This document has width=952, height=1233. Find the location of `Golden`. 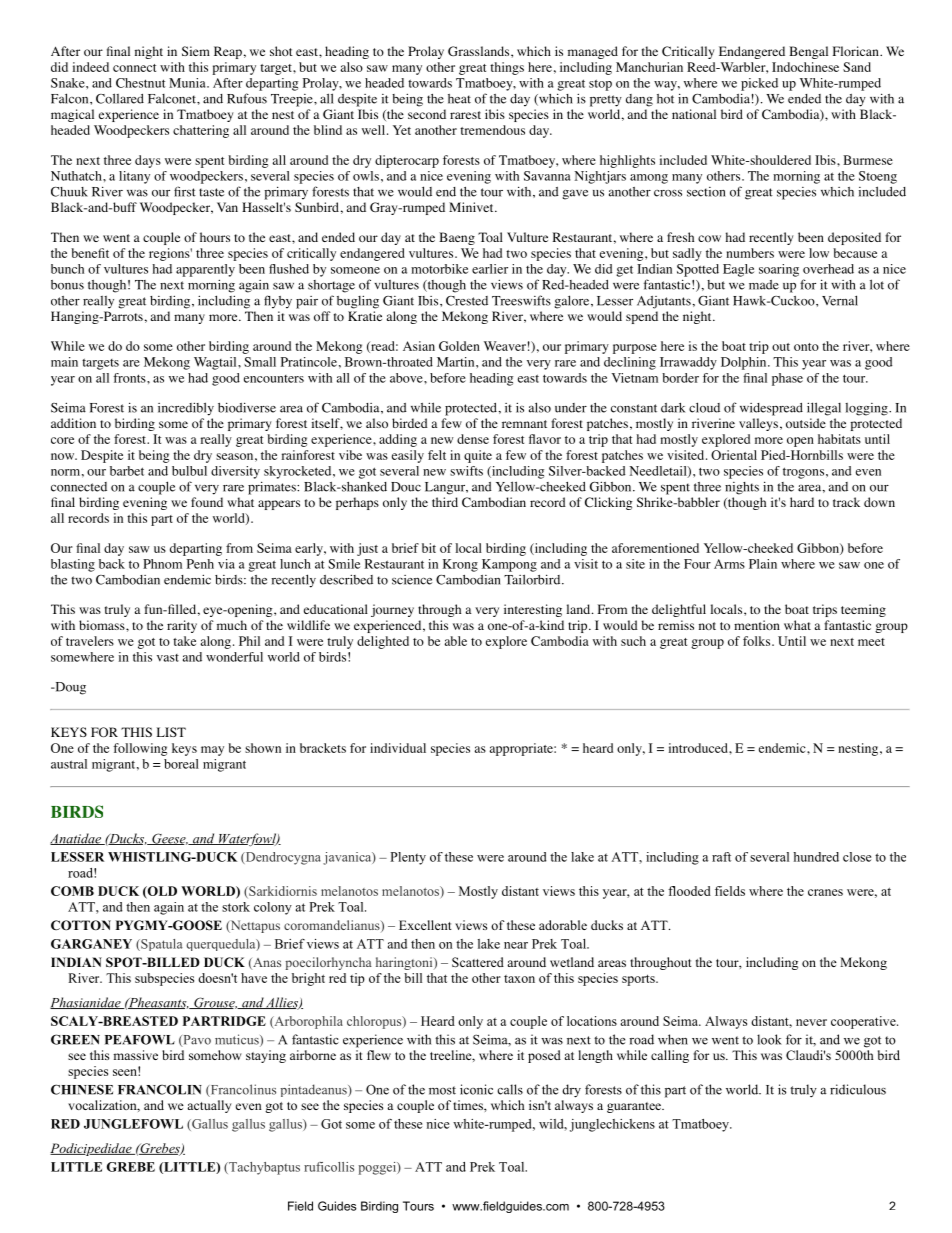

Golden is located at coordinates (459, 346).
